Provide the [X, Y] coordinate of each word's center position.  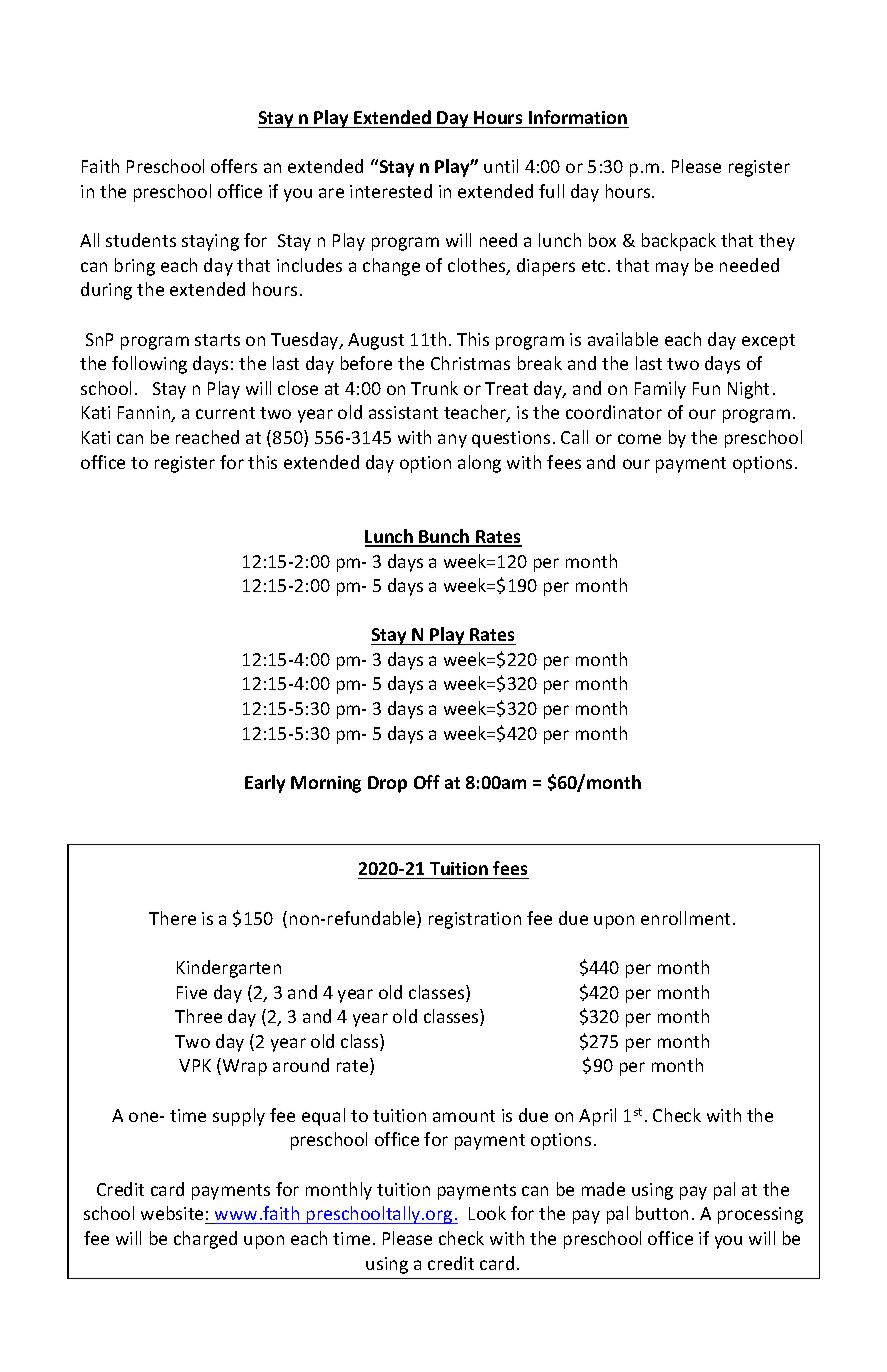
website [172, 1213]
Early [265, 784]
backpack [679, 242]
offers [234, 166]
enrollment [685, 918]
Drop [387, 784]
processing [760, 1215]
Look [487, 1213]
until [501, 166]
